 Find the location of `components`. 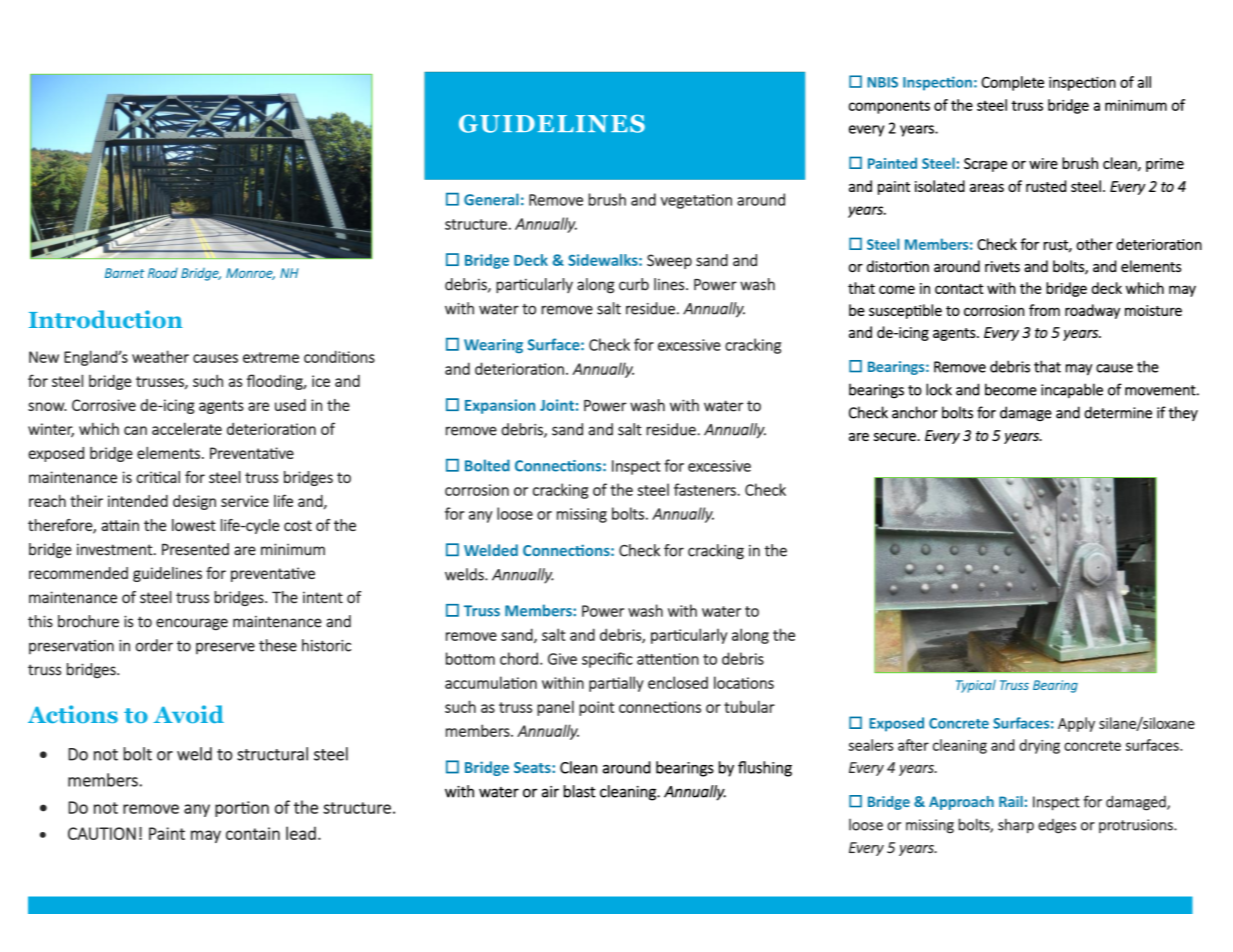

components is located at coordinates (889, 107).
